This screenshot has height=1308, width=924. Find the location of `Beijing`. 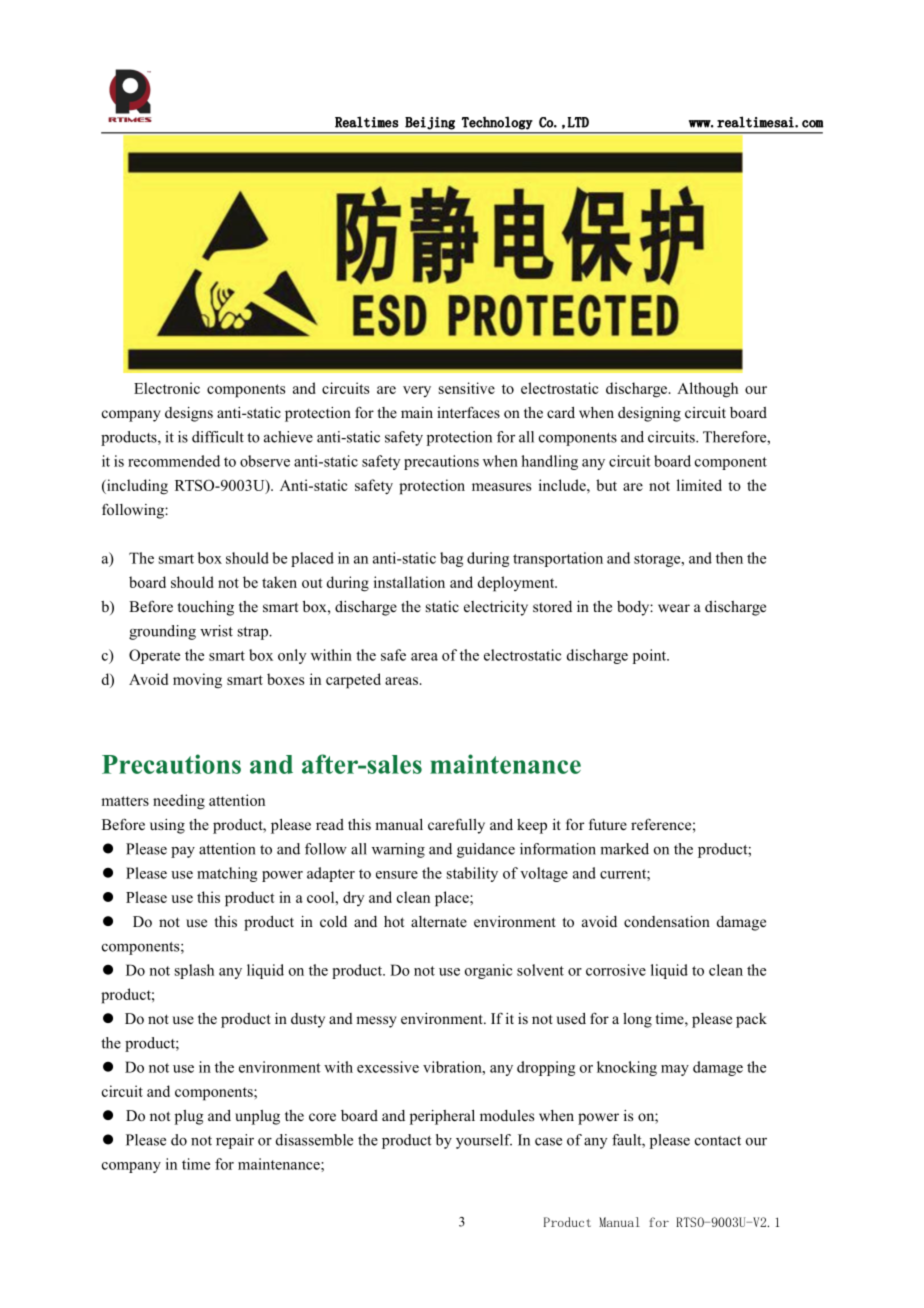

Beijing is located at coordinates (430, 123).
